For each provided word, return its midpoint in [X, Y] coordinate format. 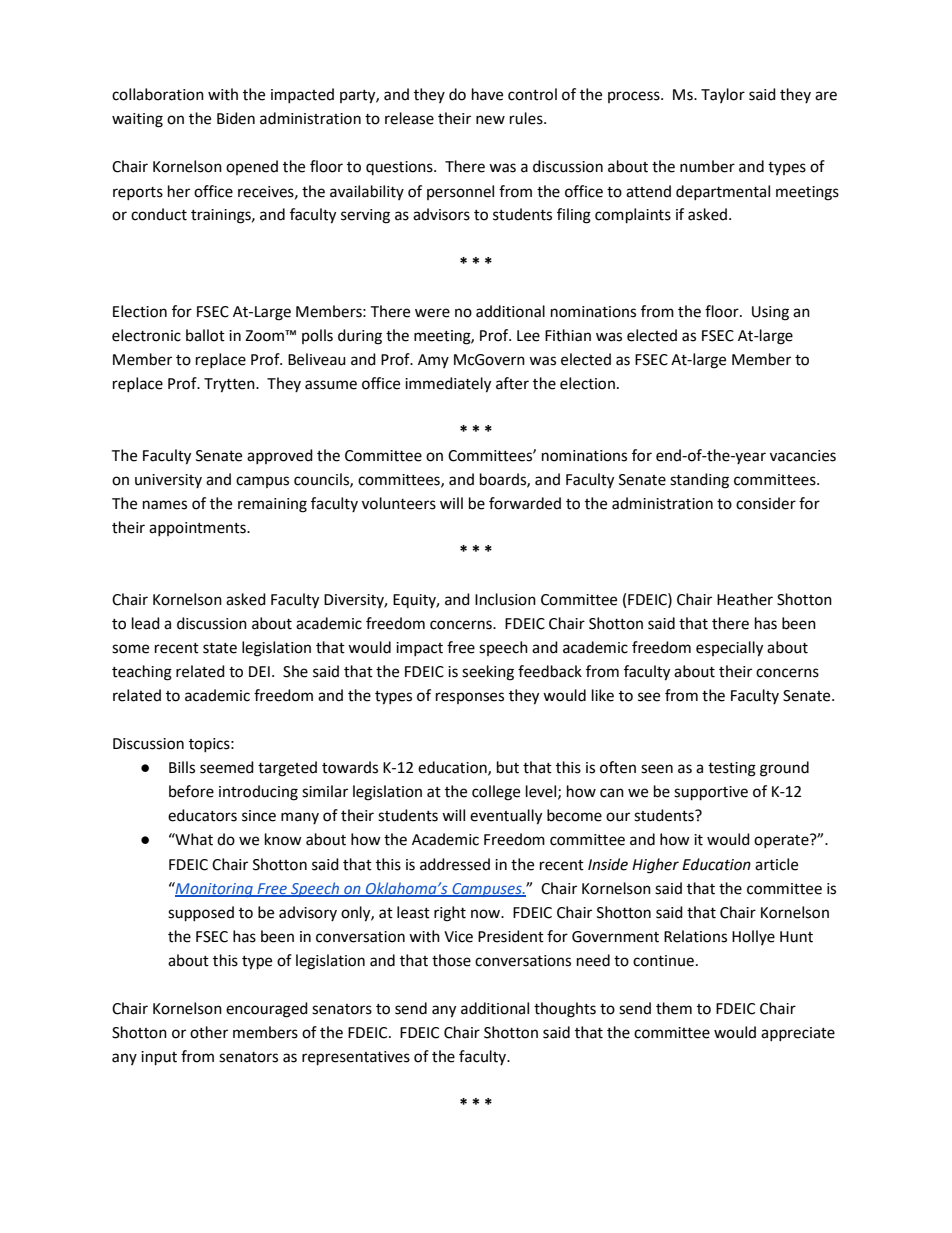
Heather [745, 599]
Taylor [723, 95]
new [490, 120]
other [209, 1032]
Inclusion [505, 599]
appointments [198, 529]
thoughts [565, 1010]
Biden [236, 118]
